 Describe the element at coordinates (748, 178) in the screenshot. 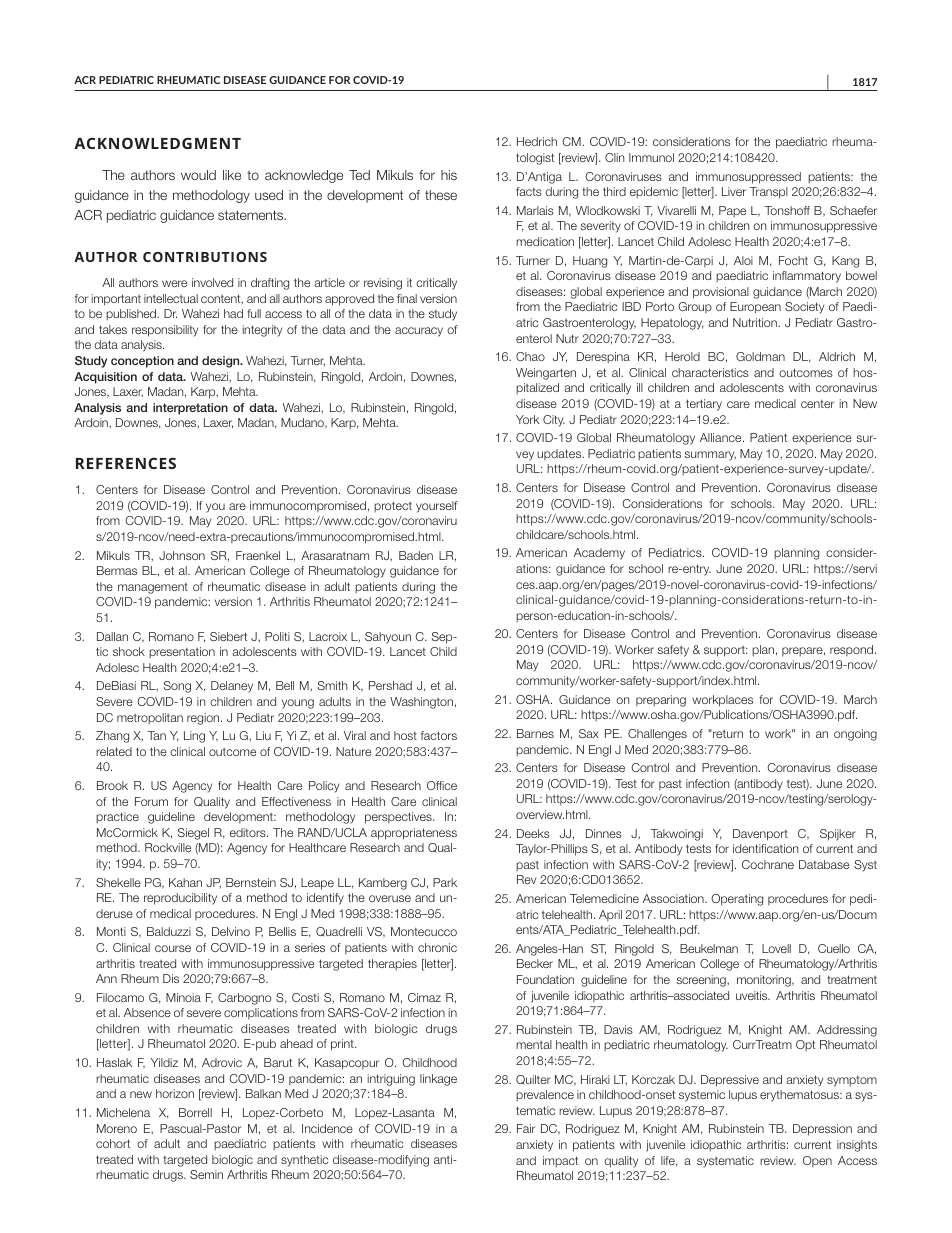

I see `immunosuppressed` at that location.
